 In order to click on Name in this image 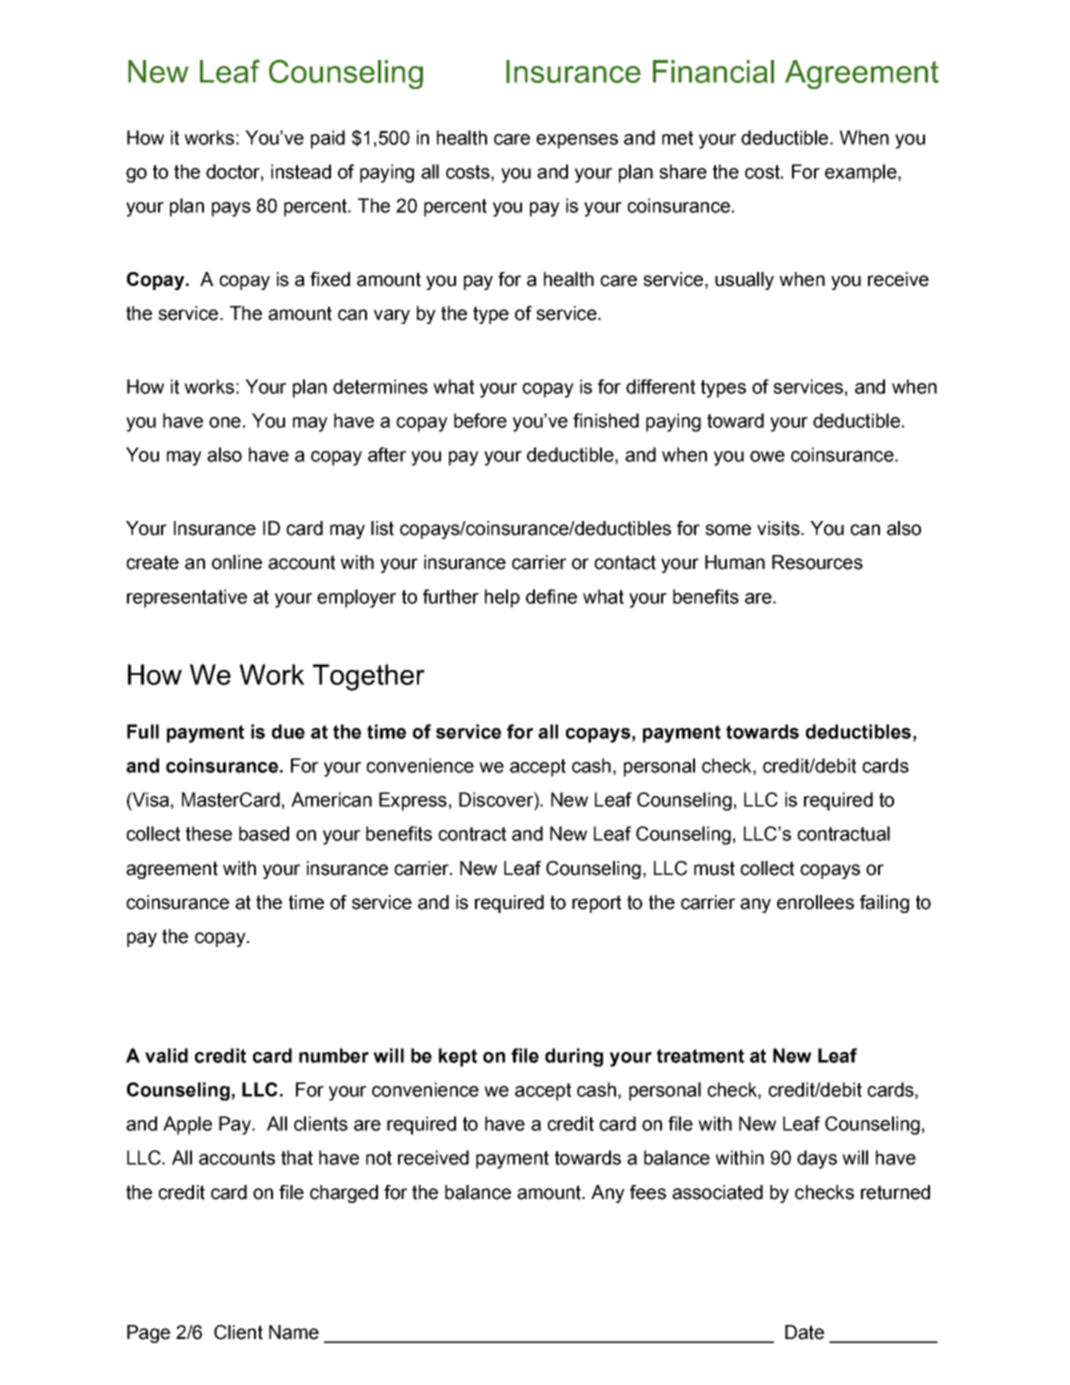, I will do `click(294, 1332)`.
